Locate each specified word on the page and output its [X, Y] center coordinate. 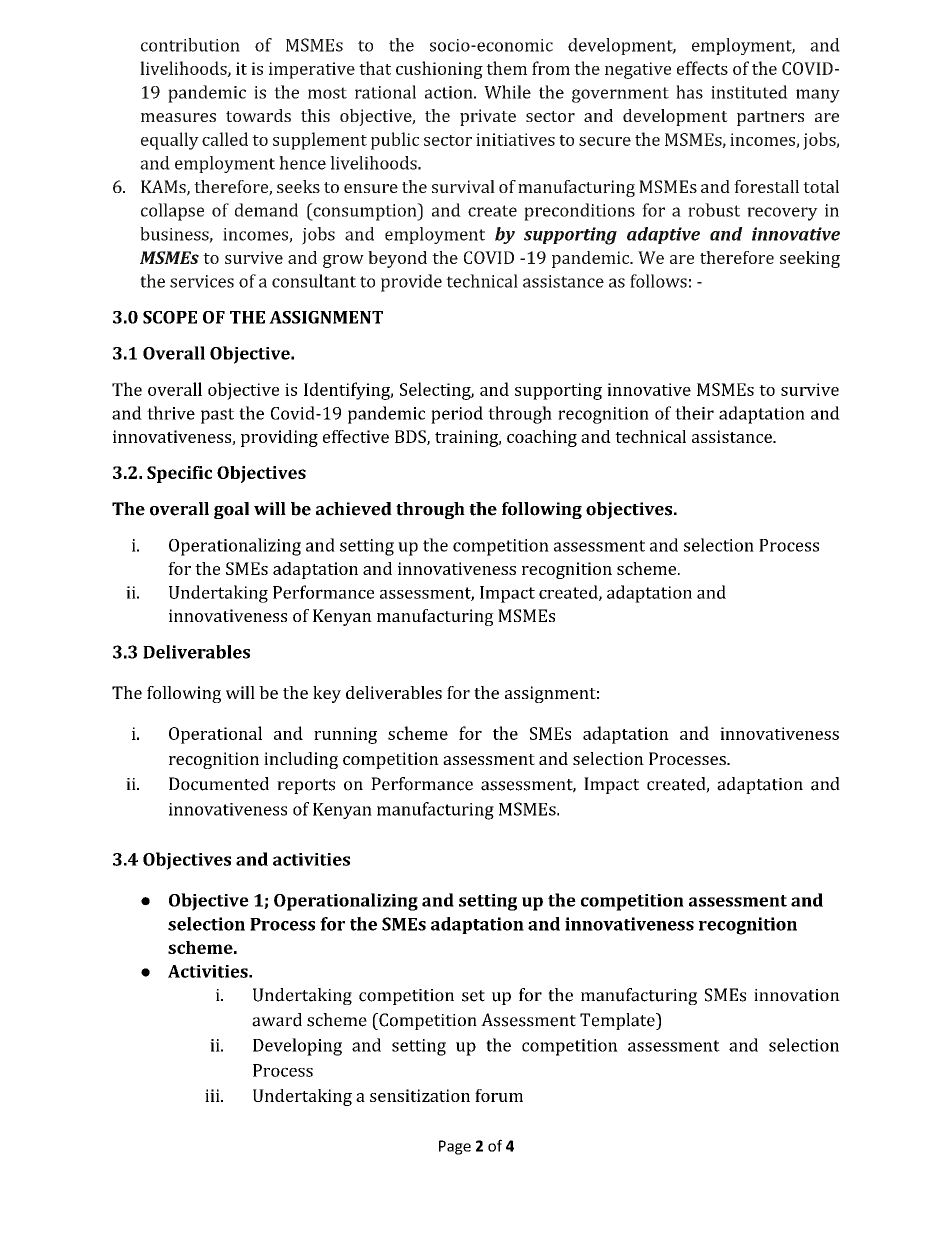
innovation [797, 995]
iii [213, 1095]
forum [499, 1095]
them [506, 68]
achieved [354, 509]
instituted [749, 92]
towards [258, 115]
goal [231, 510]
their [694, 413]
